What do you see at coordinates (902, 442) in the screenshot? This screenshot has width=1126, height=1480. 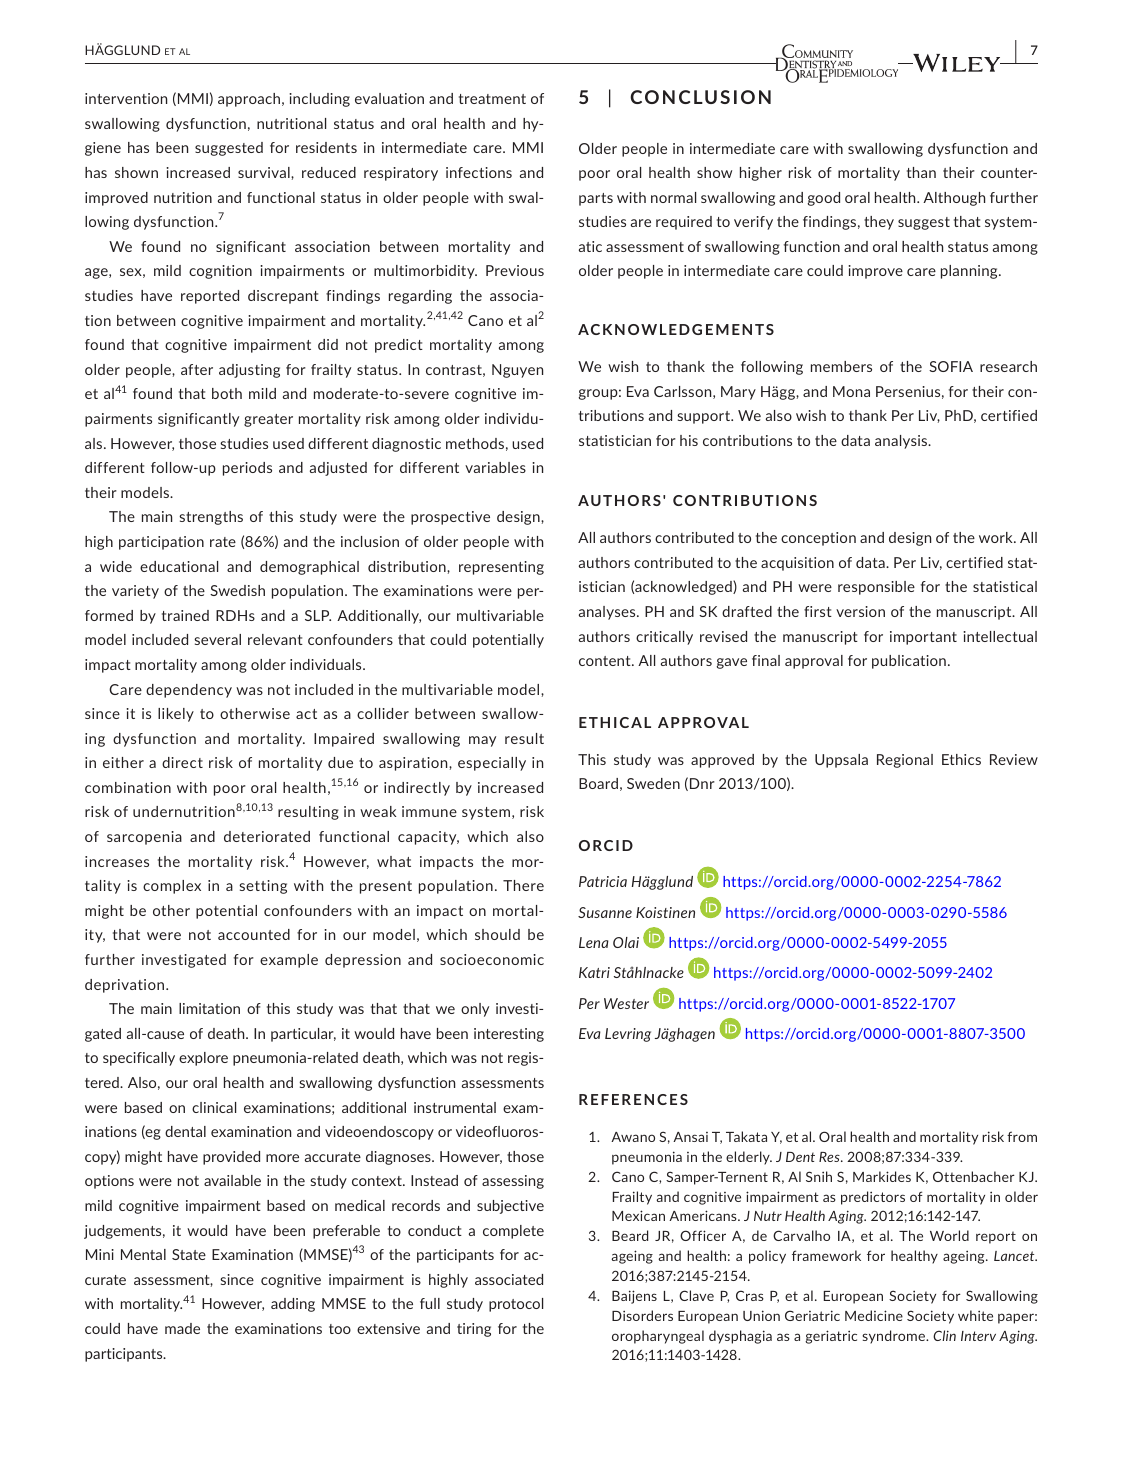 I see `analysis` at bounding box center [902, 442].
